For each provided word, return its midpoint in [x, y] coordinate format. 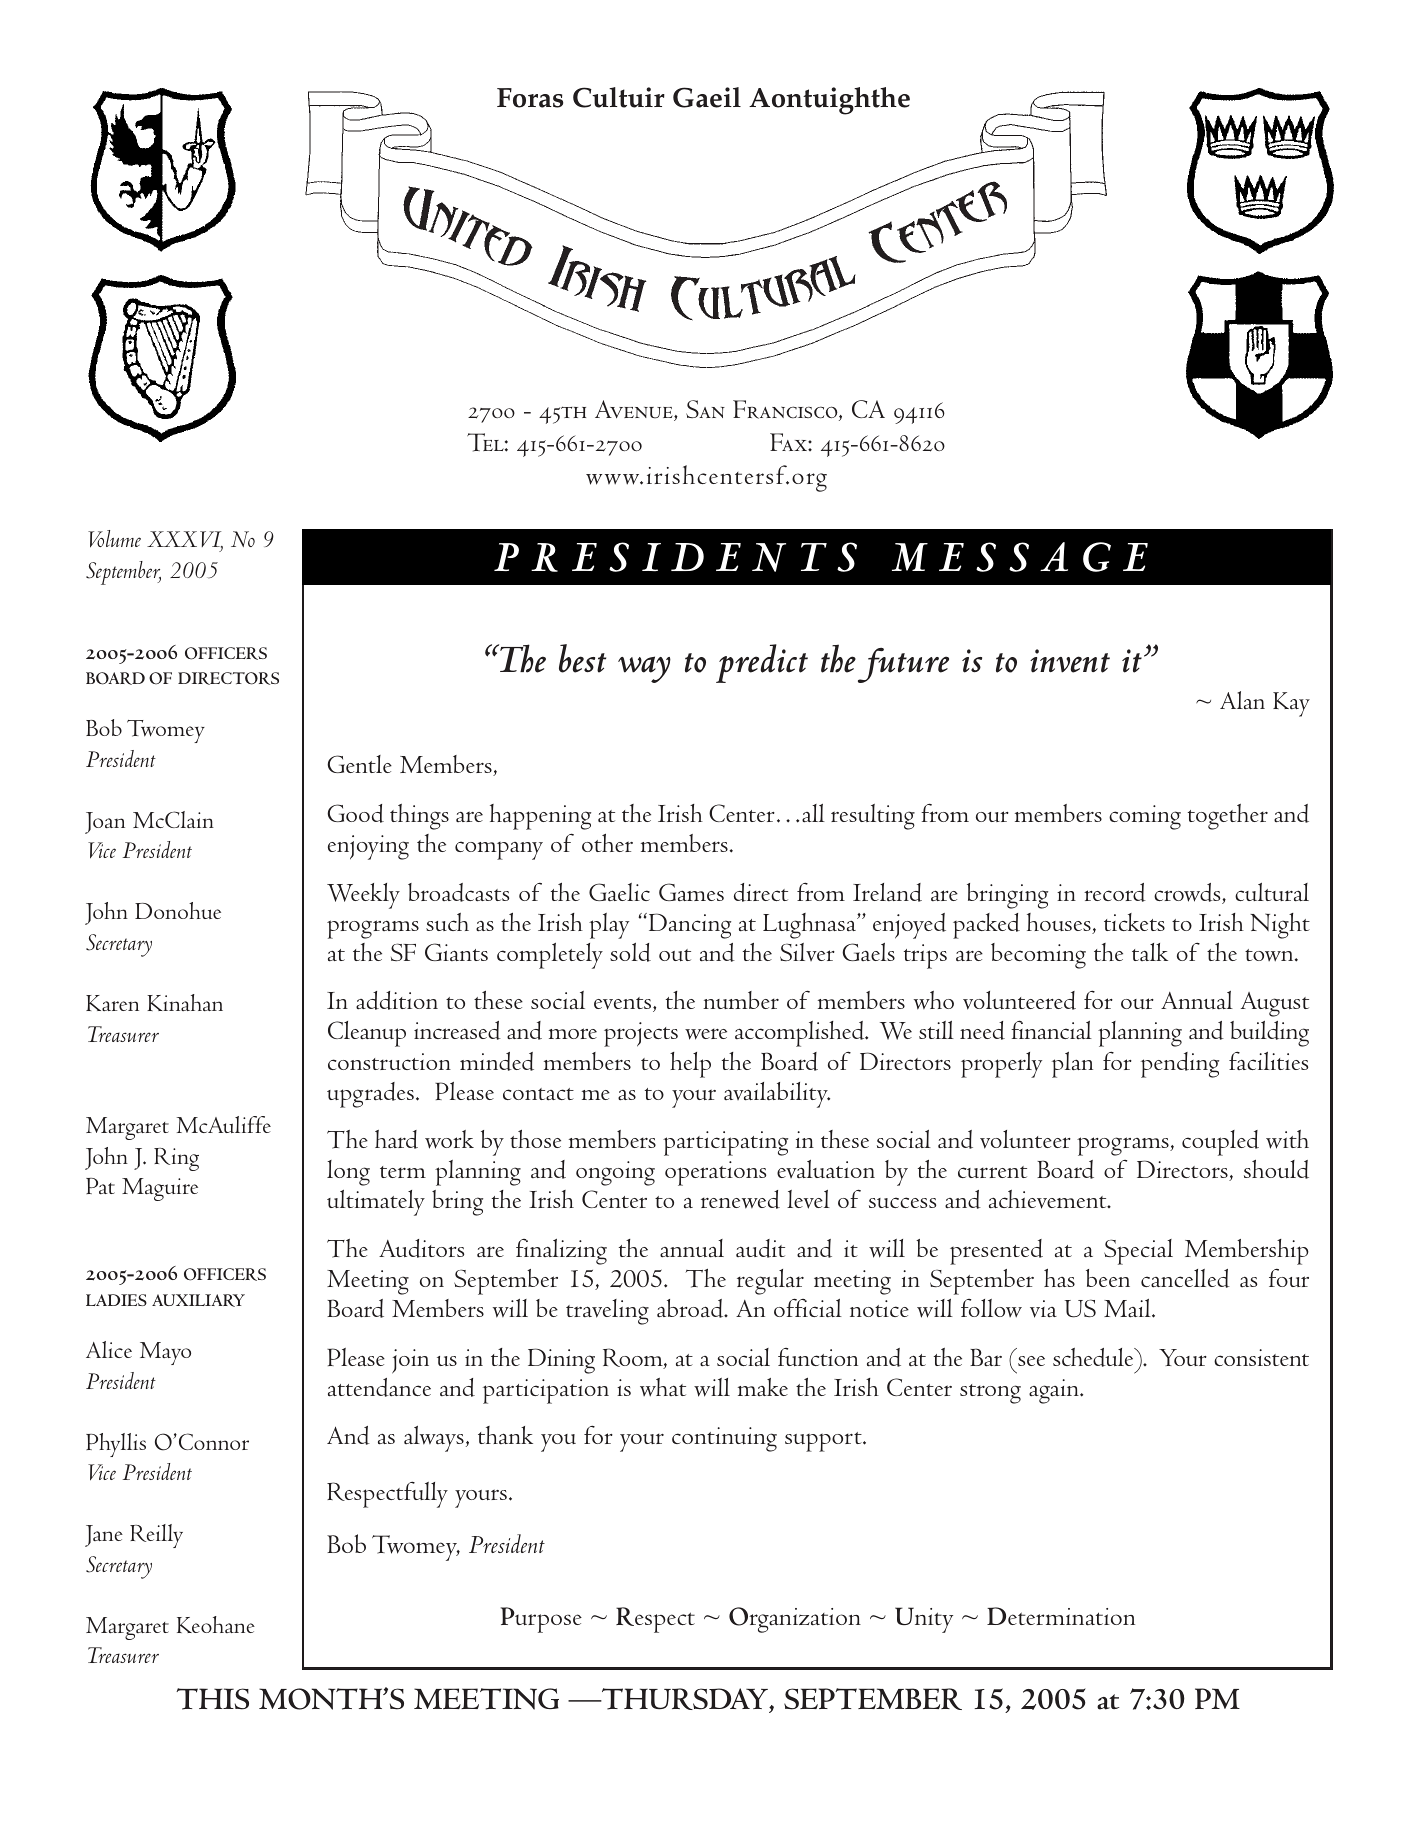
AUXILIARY [198, 1300]
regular [770, 1282]
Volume [114, 539]
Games [691, 892]
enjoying [368, 847]
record [1115, 892]
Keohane [216, 1624]
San [705, 409]
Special [1138, 1252]
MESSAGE [1020, 557]
